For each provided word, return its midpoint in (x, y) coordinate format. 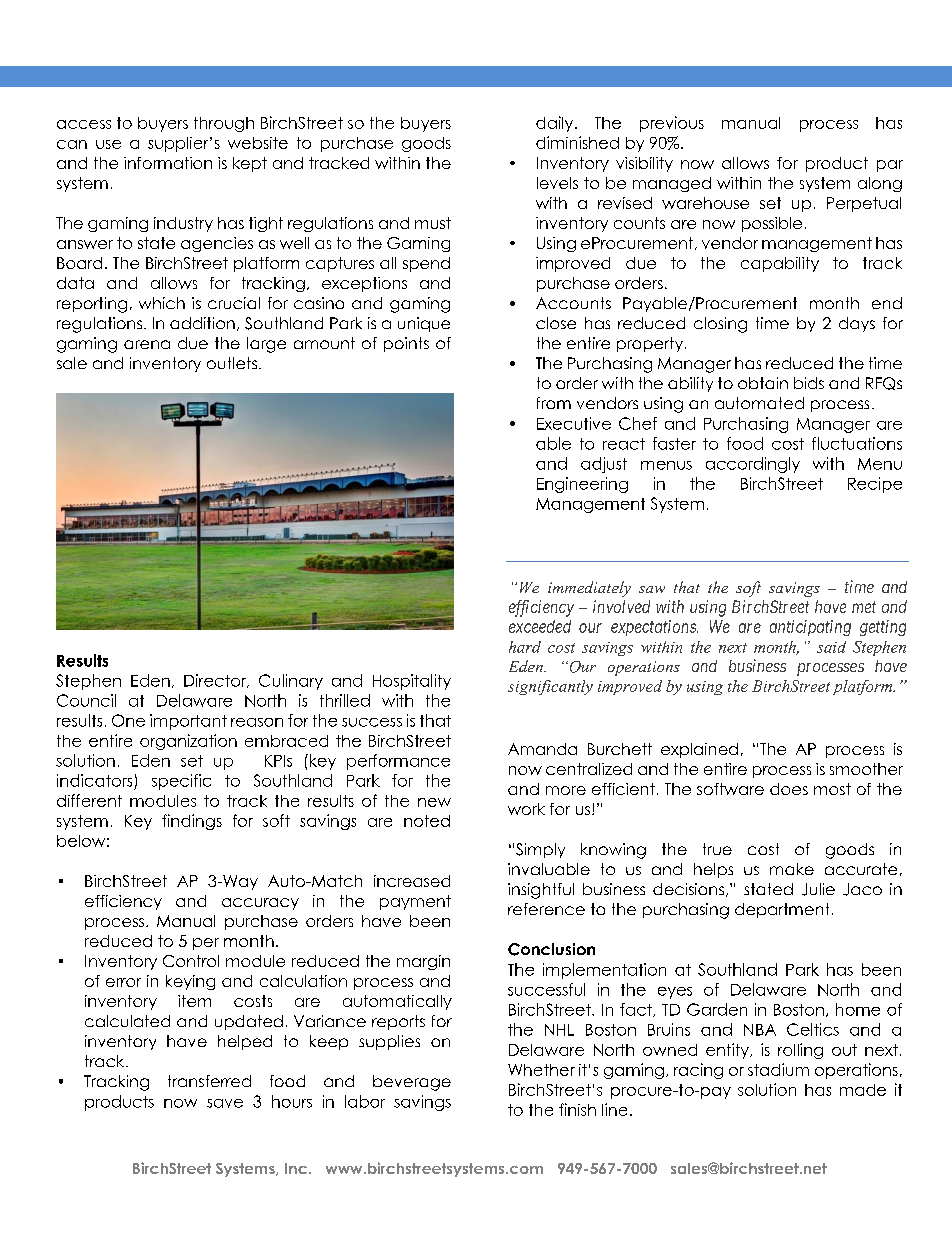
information (168, 163)
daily (556, 124)
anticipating (810, 628)
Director (216, 681)
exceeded (540, 626)
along (880, 184)
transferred (209, 1081)
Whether (541, 1070)
